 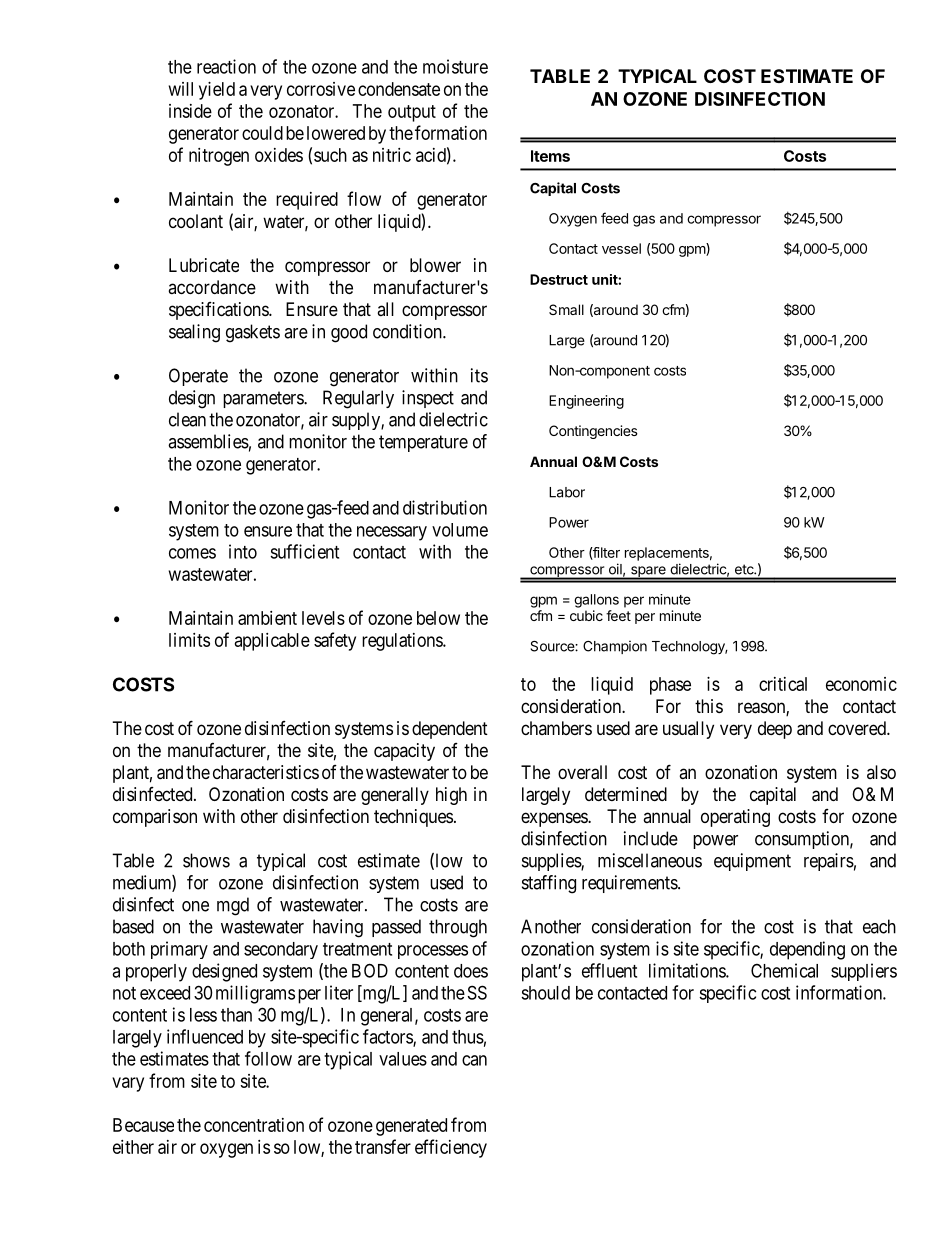 What do you see at coordinates (451, 1148) in the document?
I see `efficiency` at bounding box center [451, 1148].
